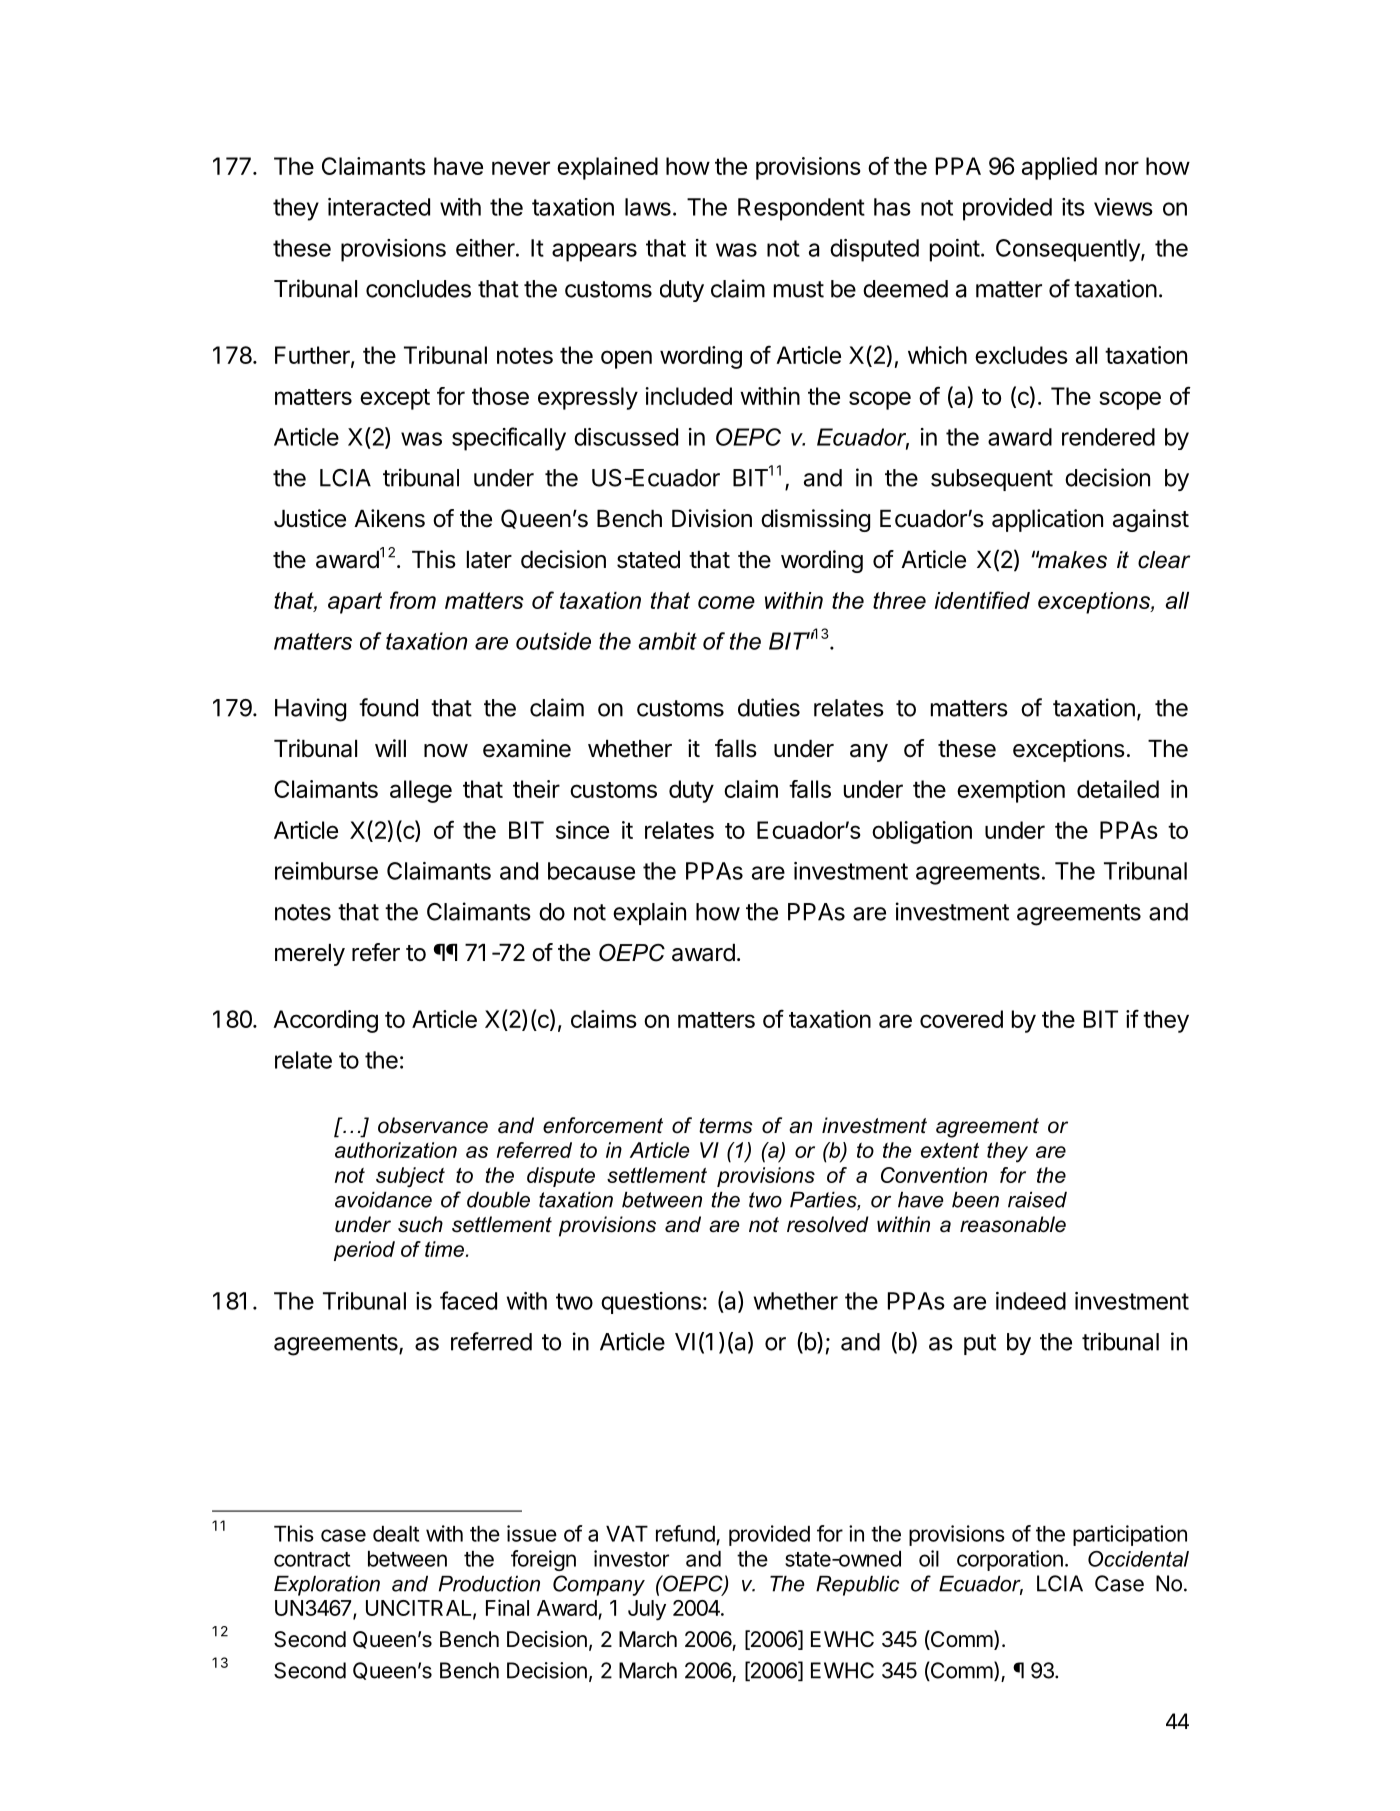 Image resolution: width=1400 pixels, height=1811 pixels. I want to click on Respondent, so click(801, 209).
